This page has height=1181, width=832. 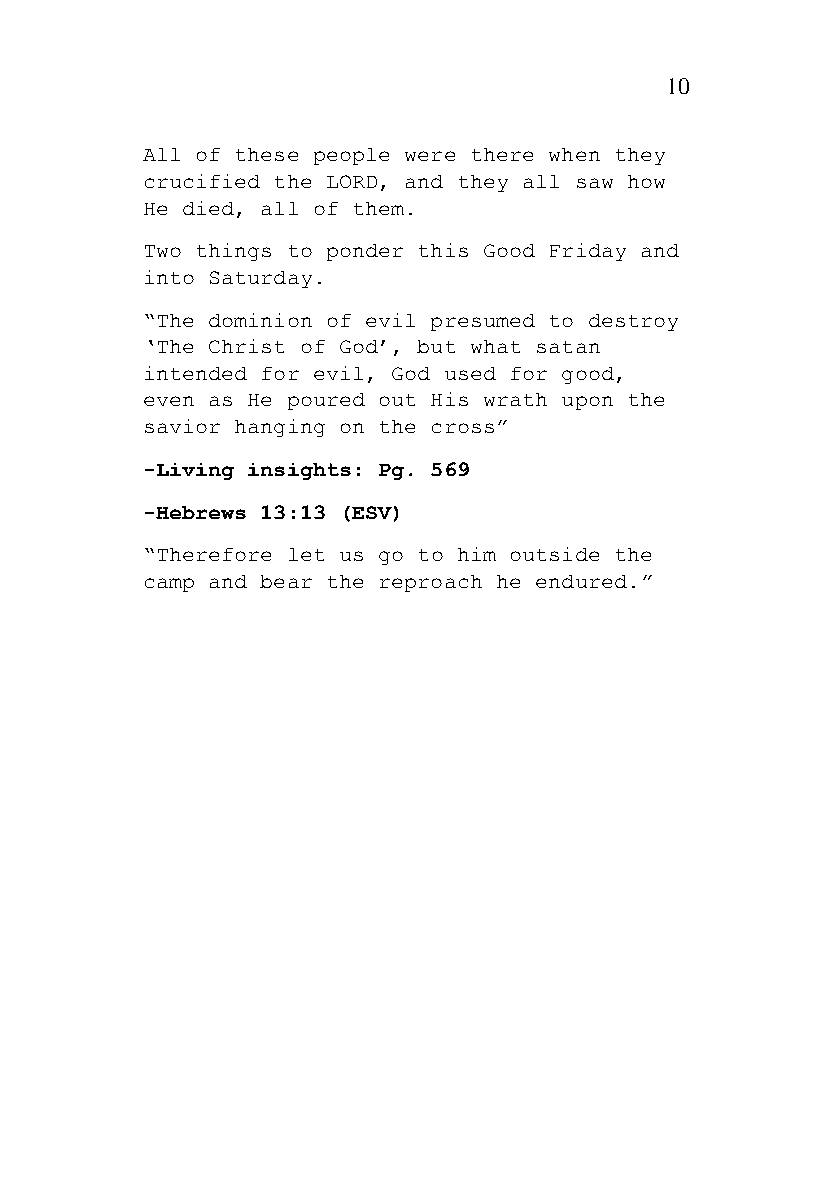 What do you see at coordinates (633, 322) in the page?
I see `destroy` at bounding box center [633, 322].
